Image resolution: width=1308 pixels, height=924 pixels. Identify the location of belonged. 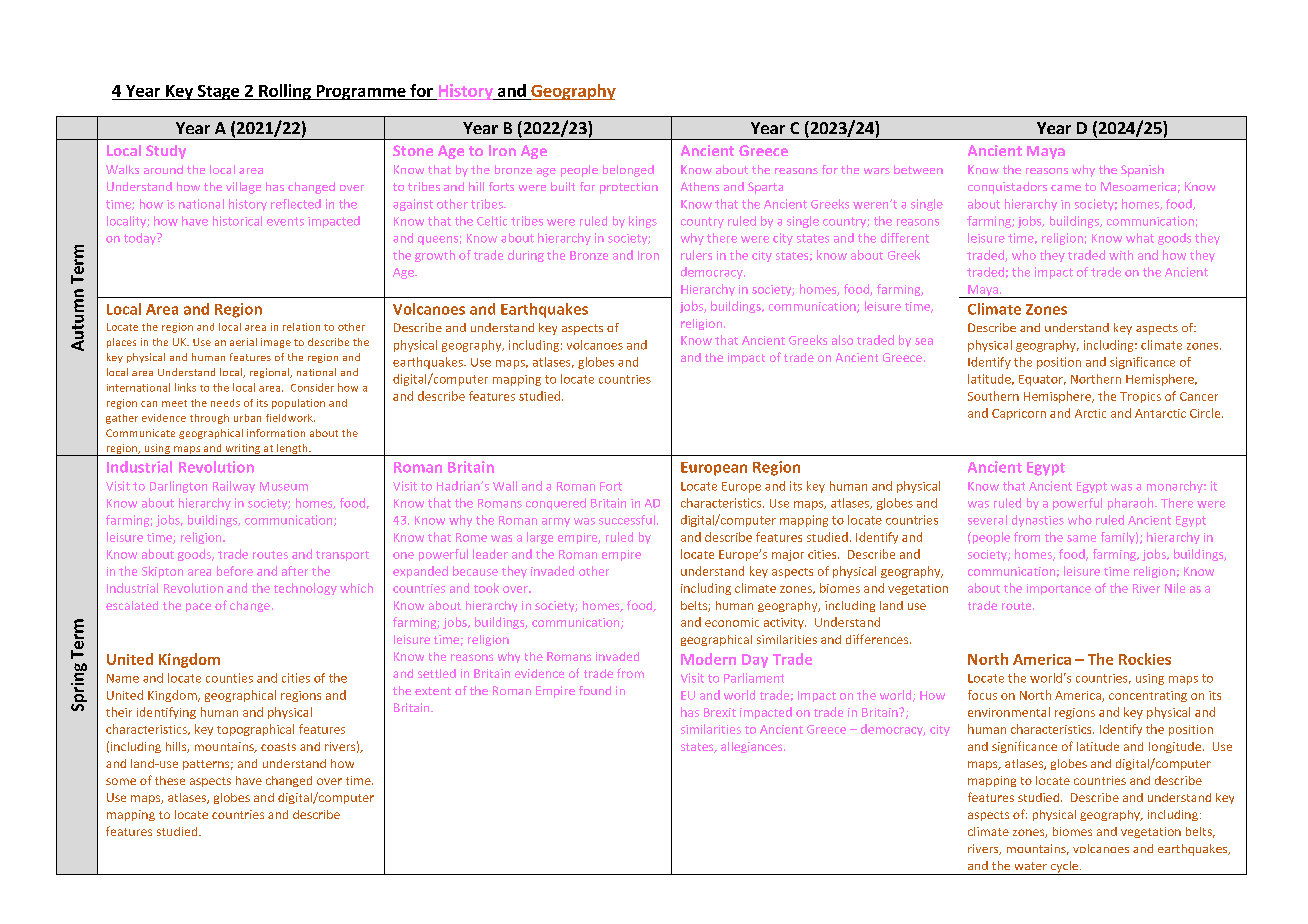
(628, 171).
